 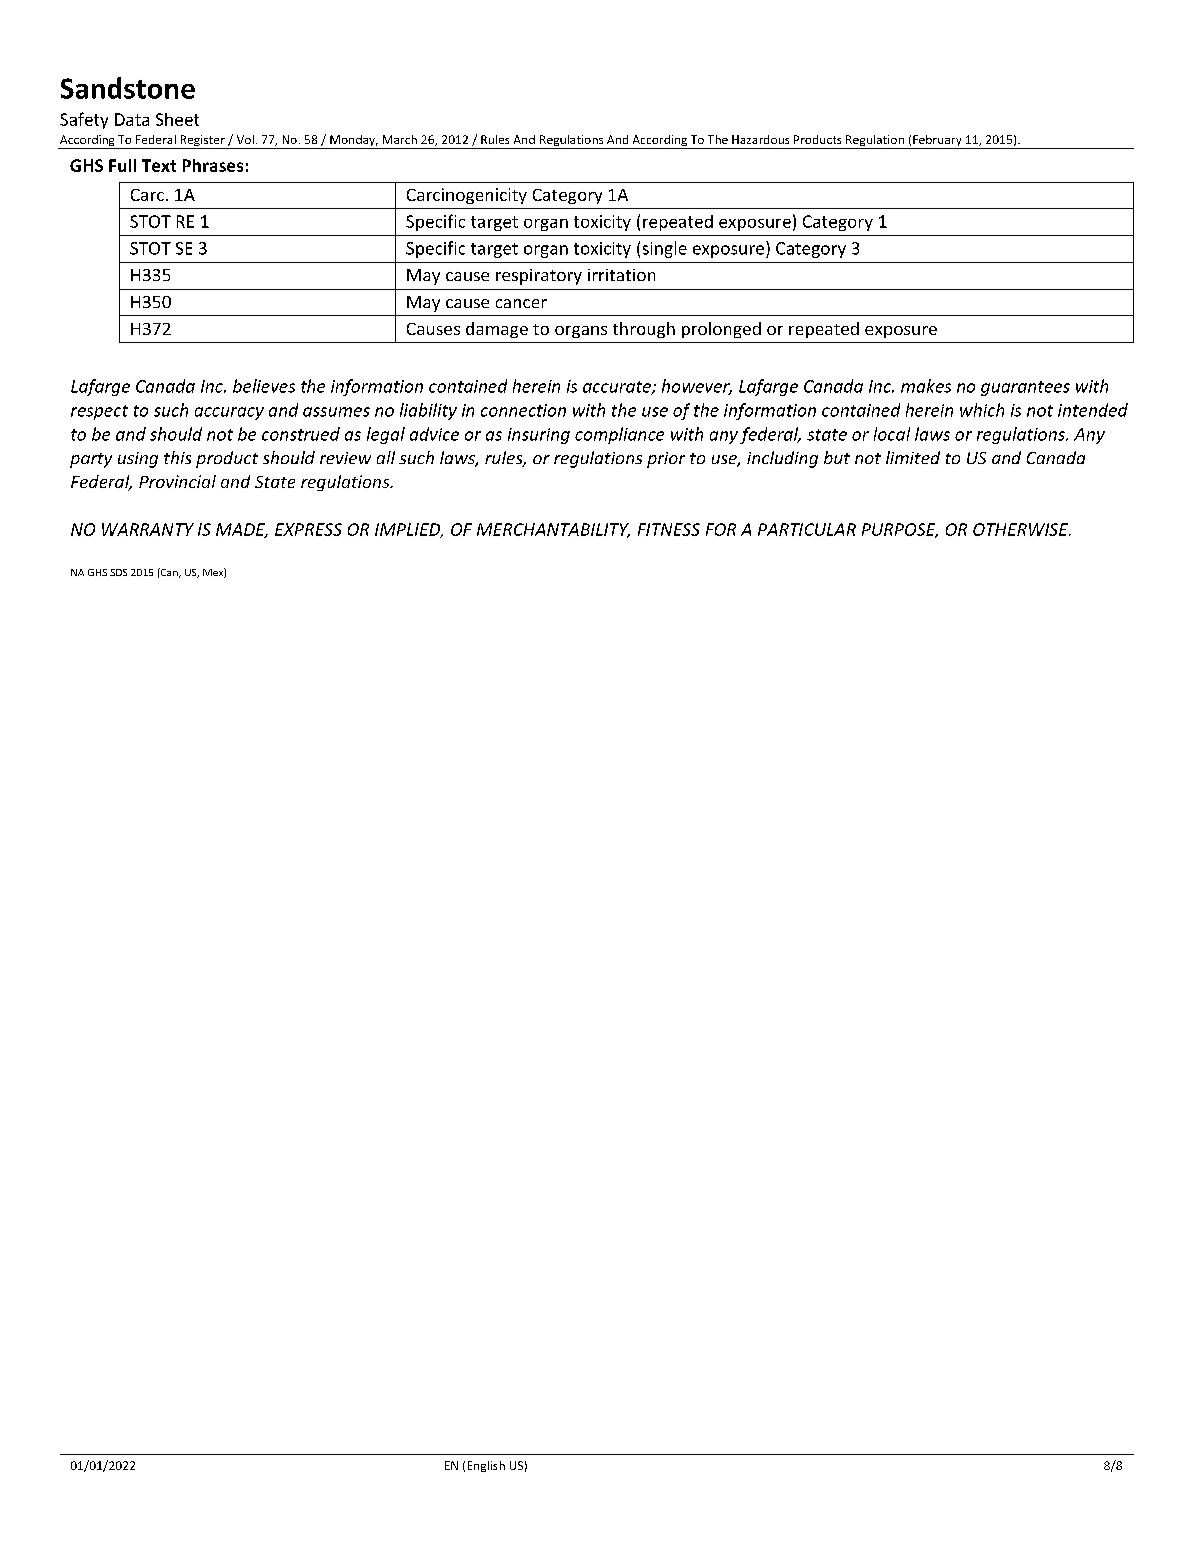 What do you see at coordinates (118, 572) in the image?
I see `SDS` at bounding box center [118, 572].
